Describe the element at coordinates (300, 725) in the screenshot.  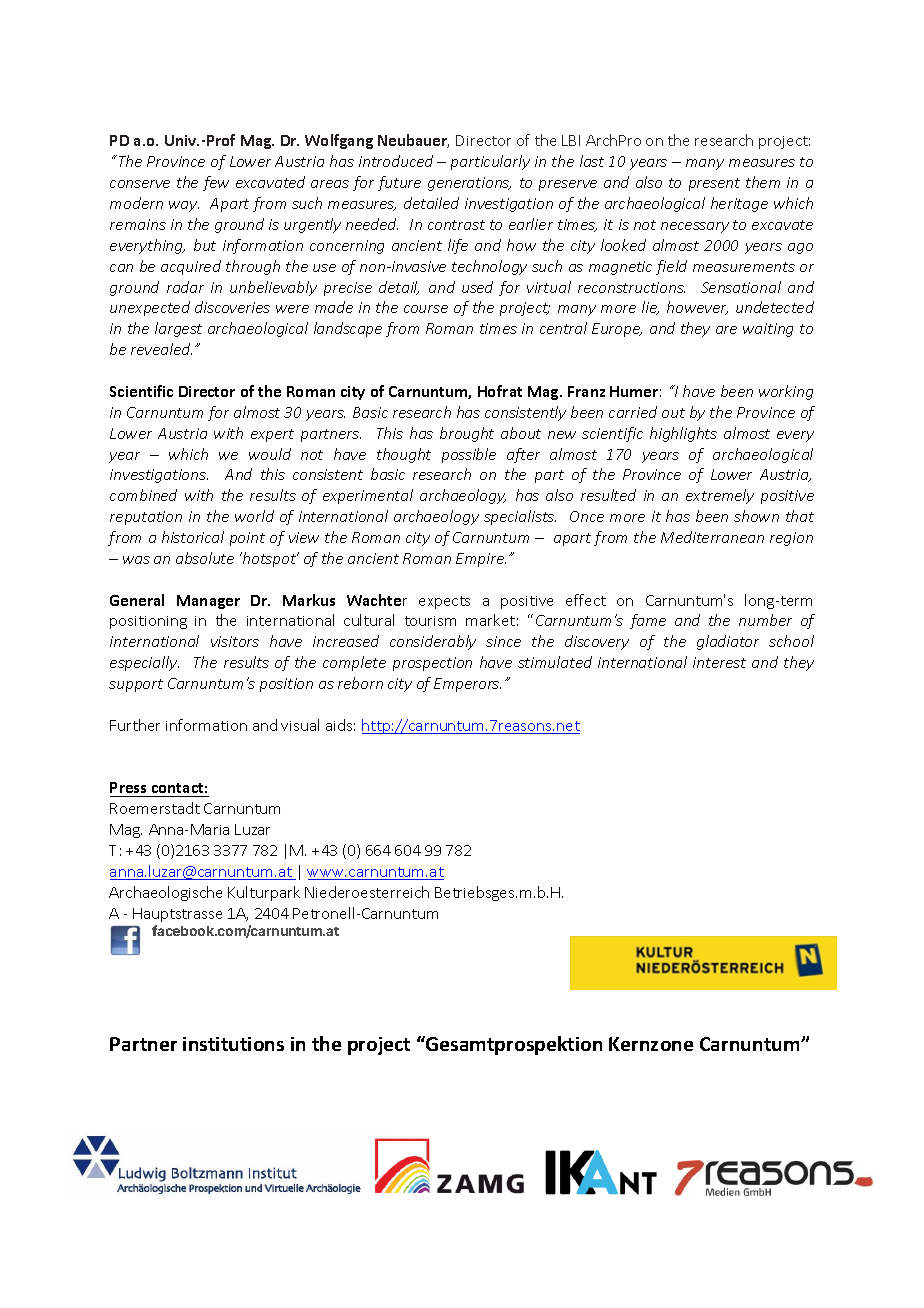
I see `visual` at that location.
